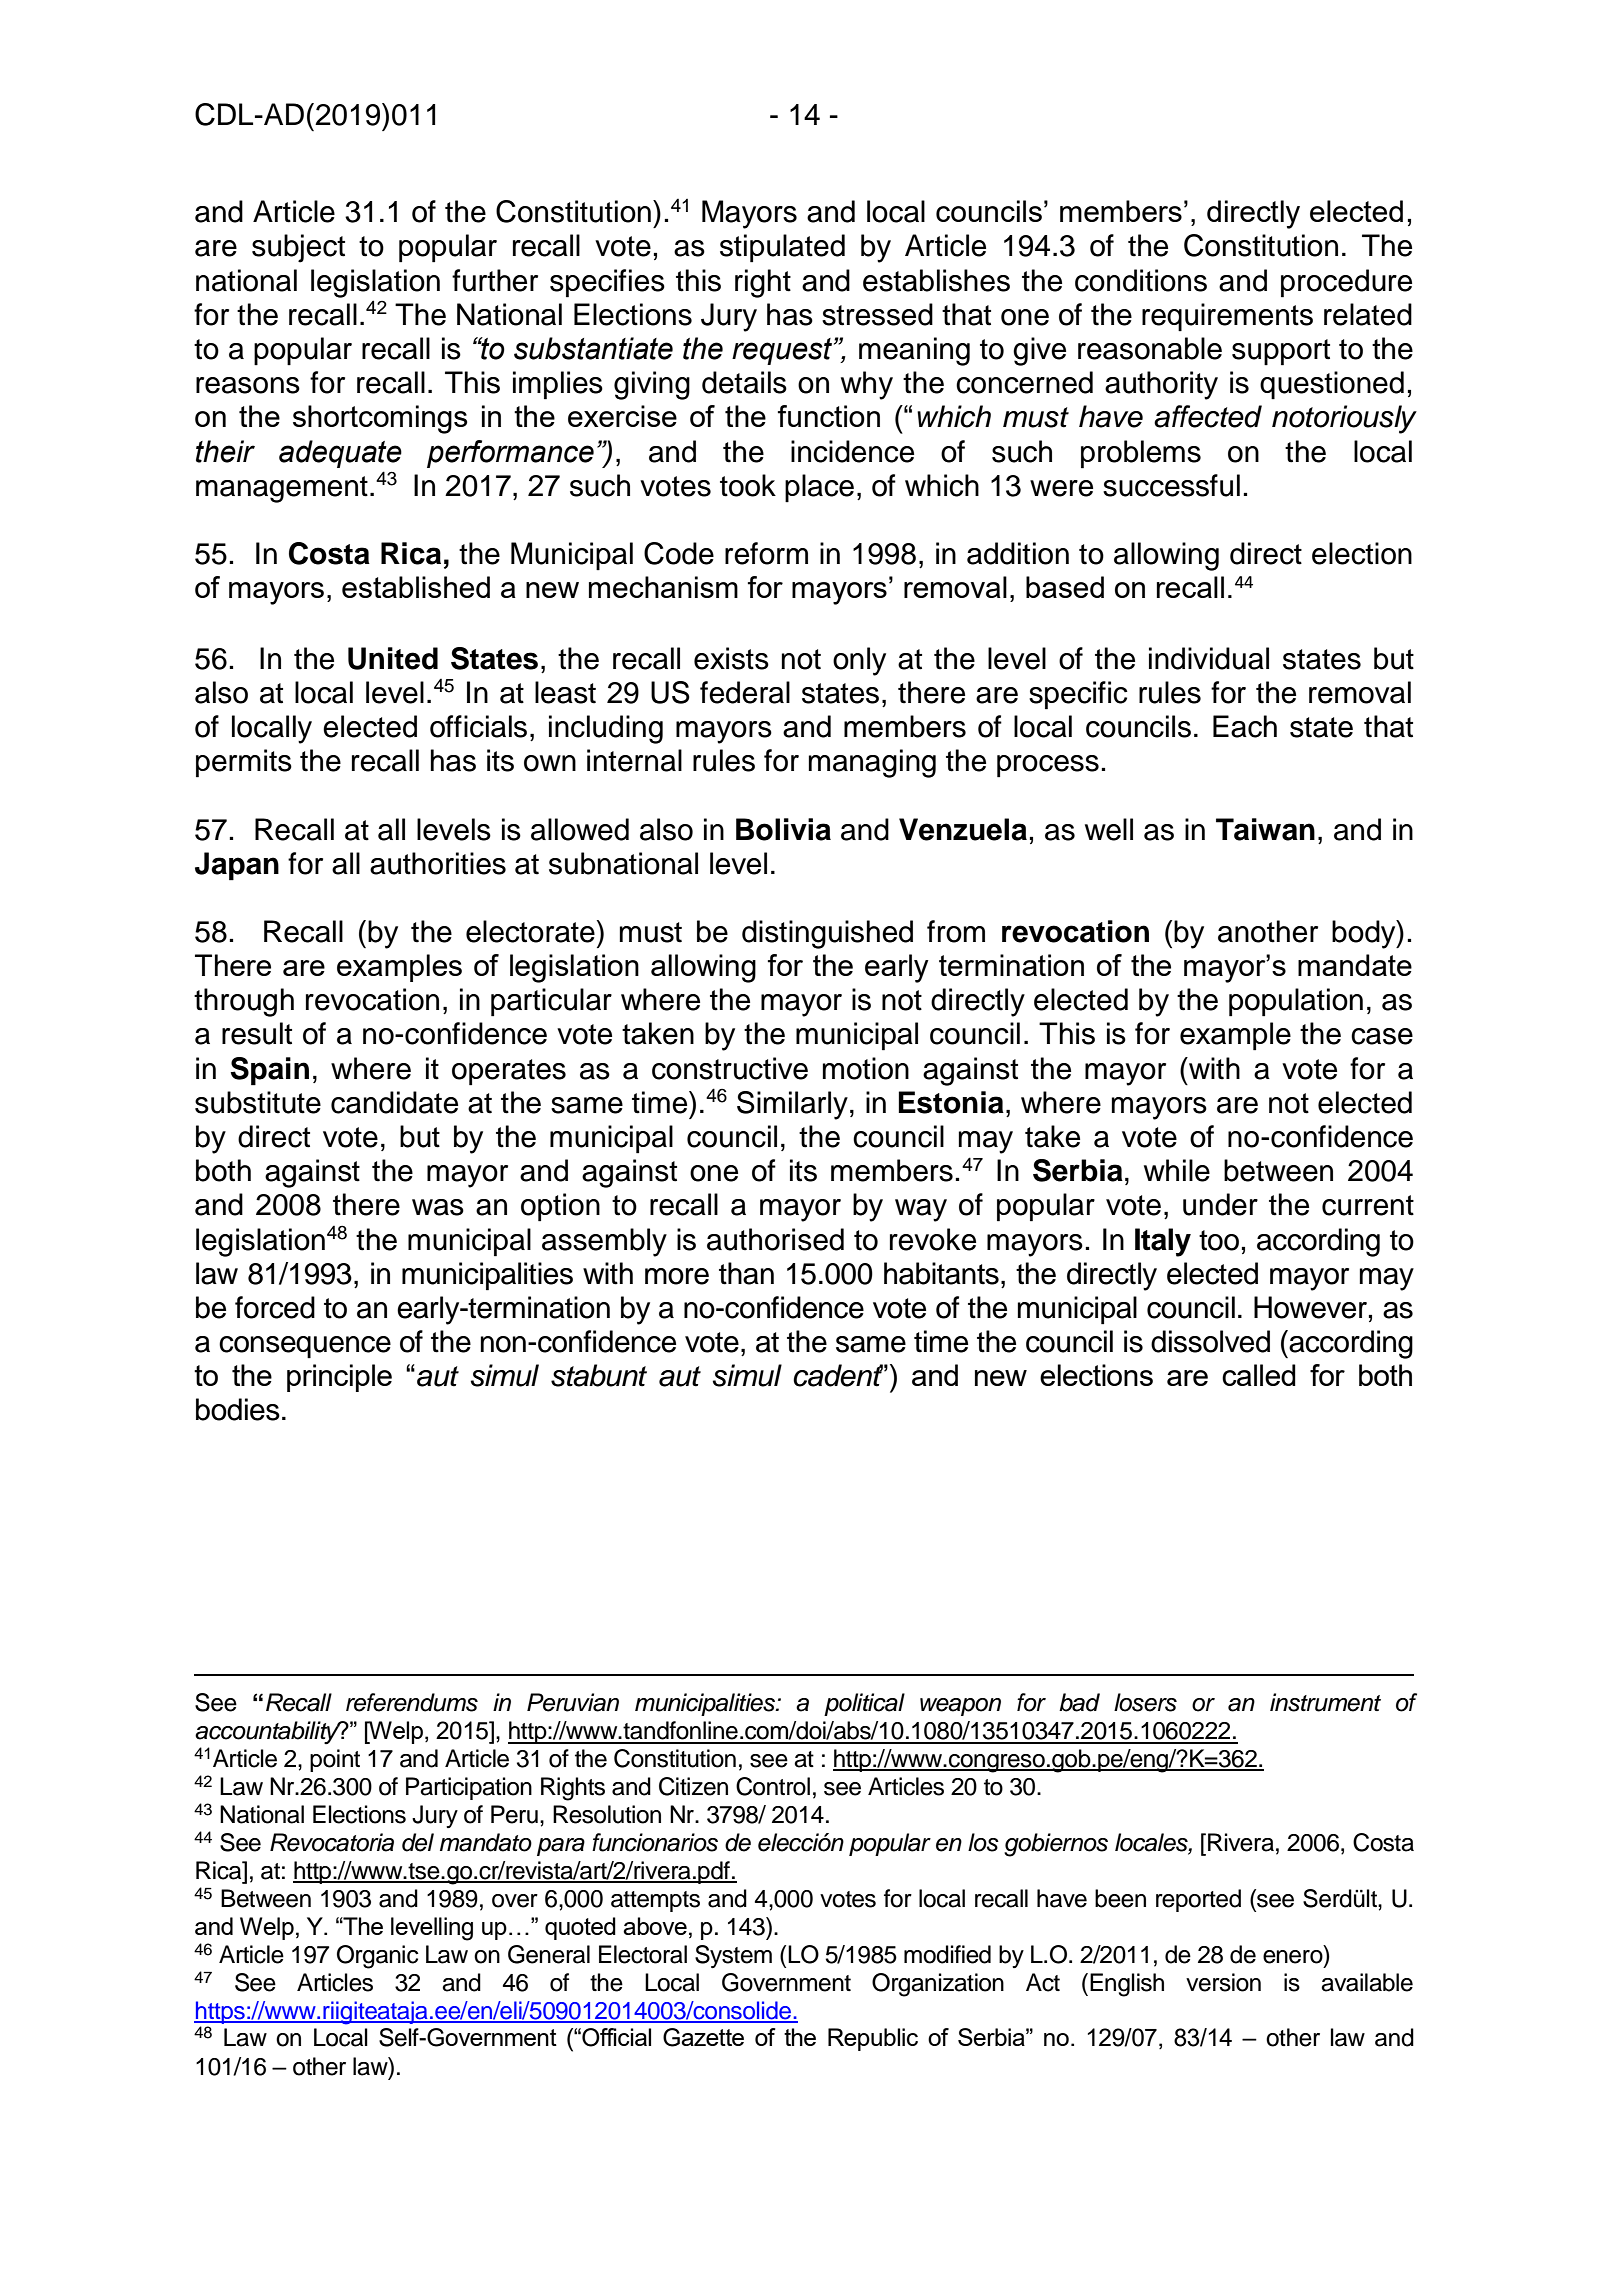 Image resolution: width=1608 pixels, height=2274 pixels. I want to click on Bolivia, so click(783, 829).
